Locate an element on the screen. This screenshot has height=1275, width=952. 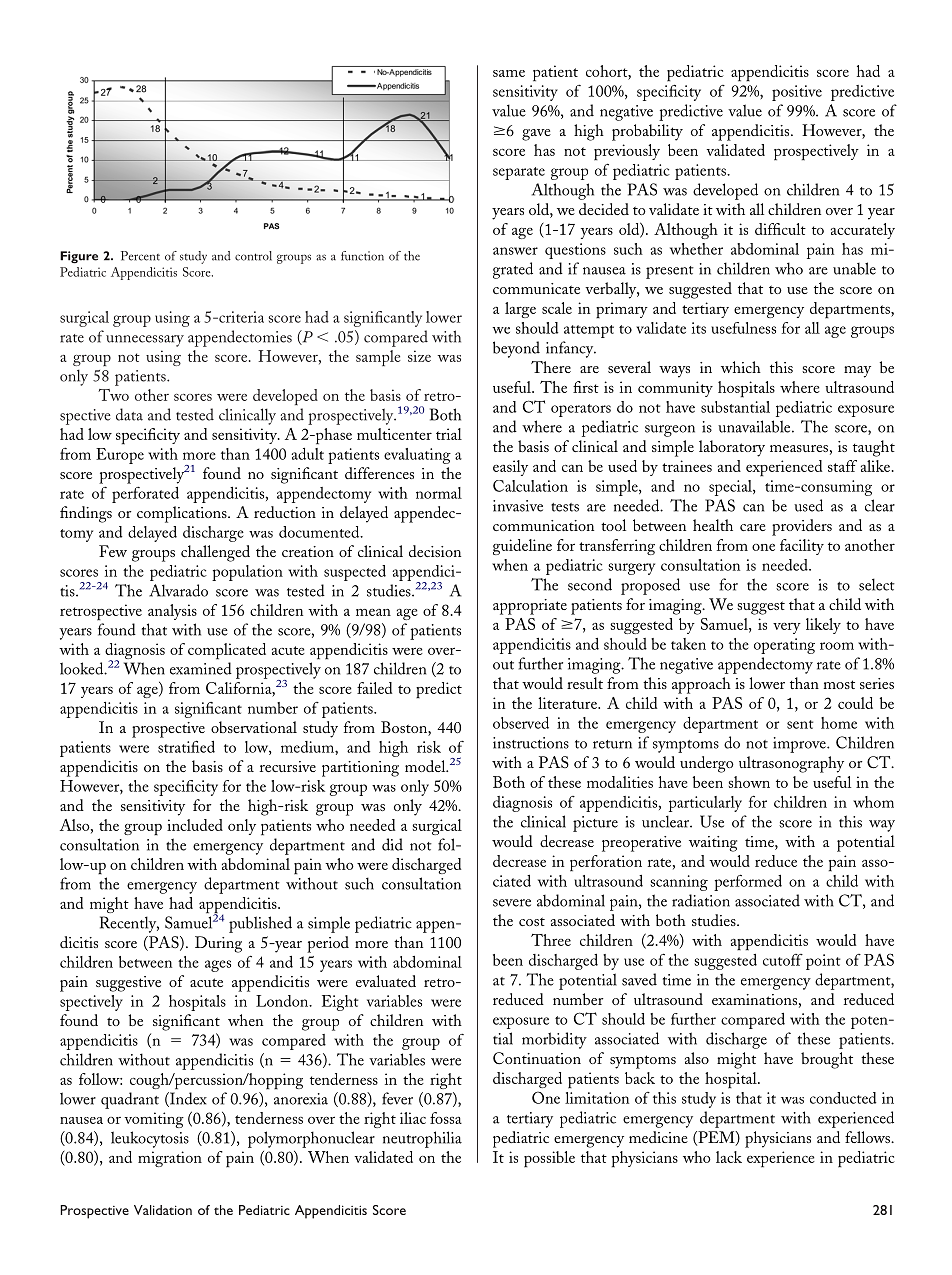
shown is located at coordinates (749, 782).
